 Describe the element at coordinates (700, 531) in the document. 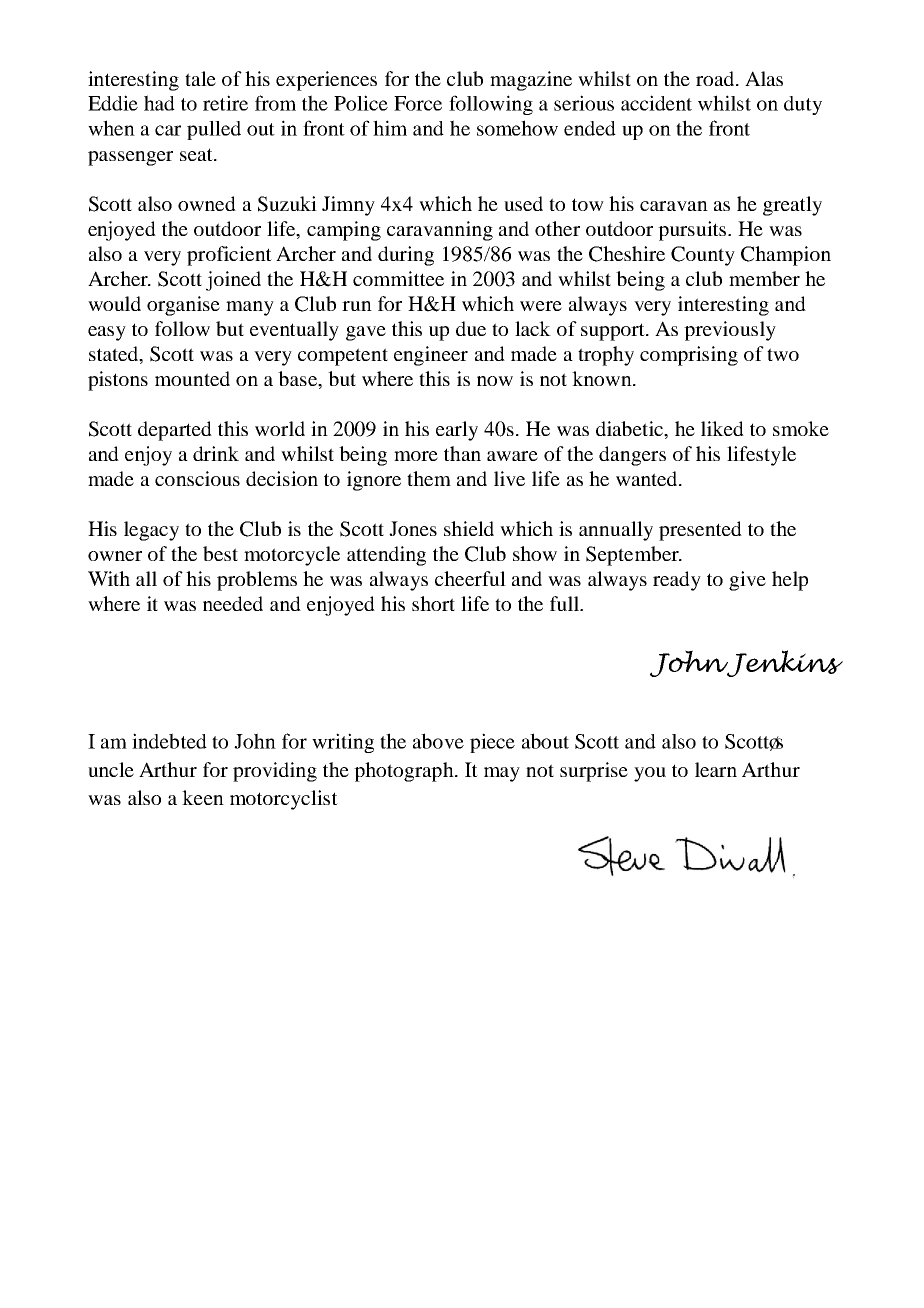

I see `presented` at that location.
